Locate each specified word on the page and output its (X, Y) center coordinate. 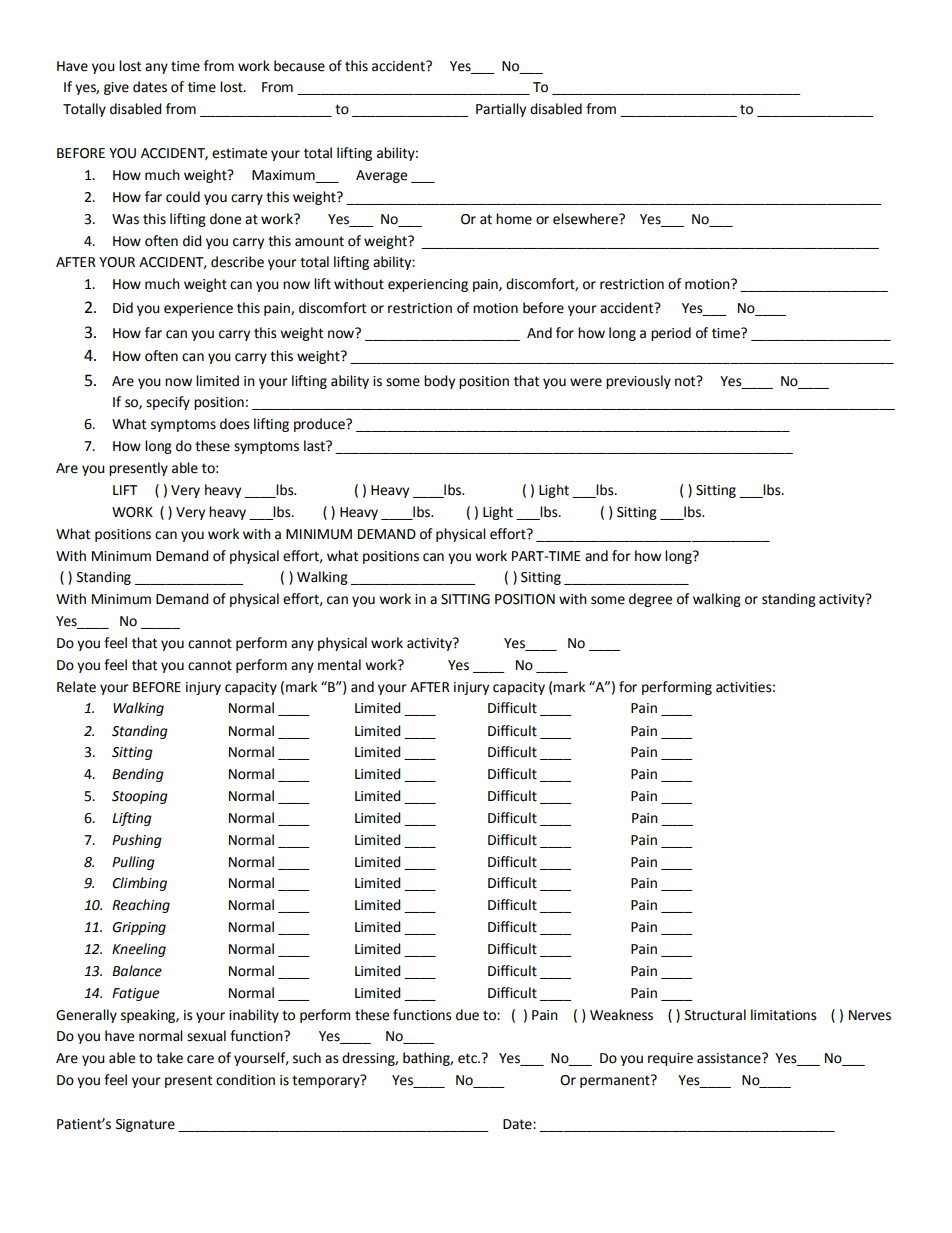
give (116, 88)
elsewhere (586, 219)
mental (339, 665)
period (671, 334)
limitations (784, 1015)
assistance (730, 1058)
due (467, 1015)
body (439, 382)
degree (650, 600)
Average (381, 176)
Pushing (137, 841)
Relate (76, 687)
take (169, 1058)
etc (468, 1058)
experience (198, 309)
